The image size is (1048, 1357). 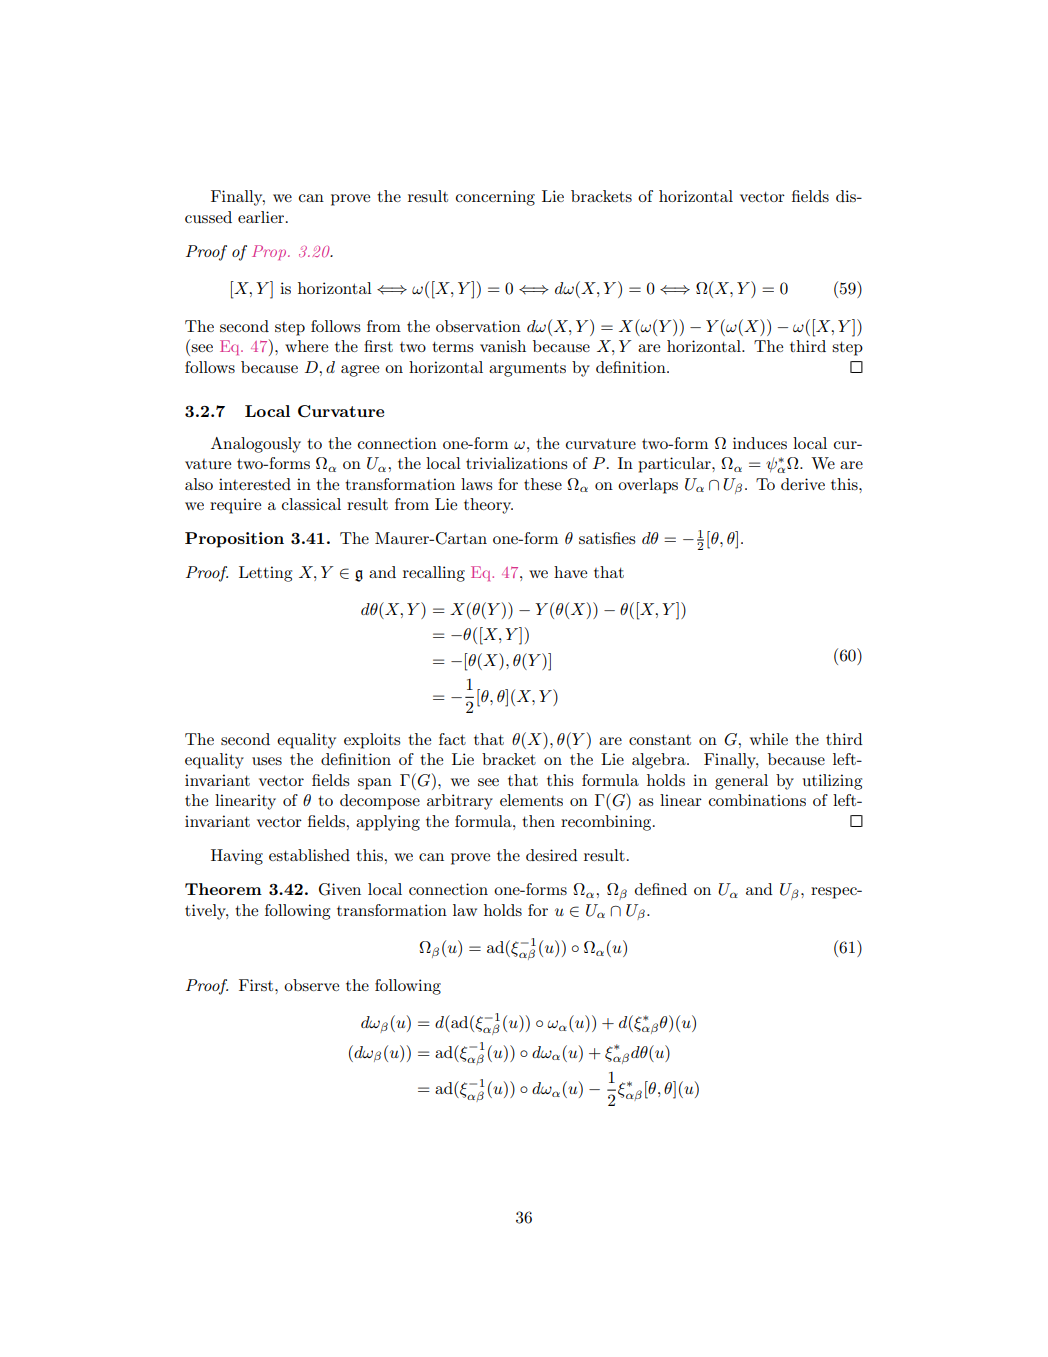 What do you see at coordinates (769, 739) in the page?
I see `while` at bounding box center [769, 739].
